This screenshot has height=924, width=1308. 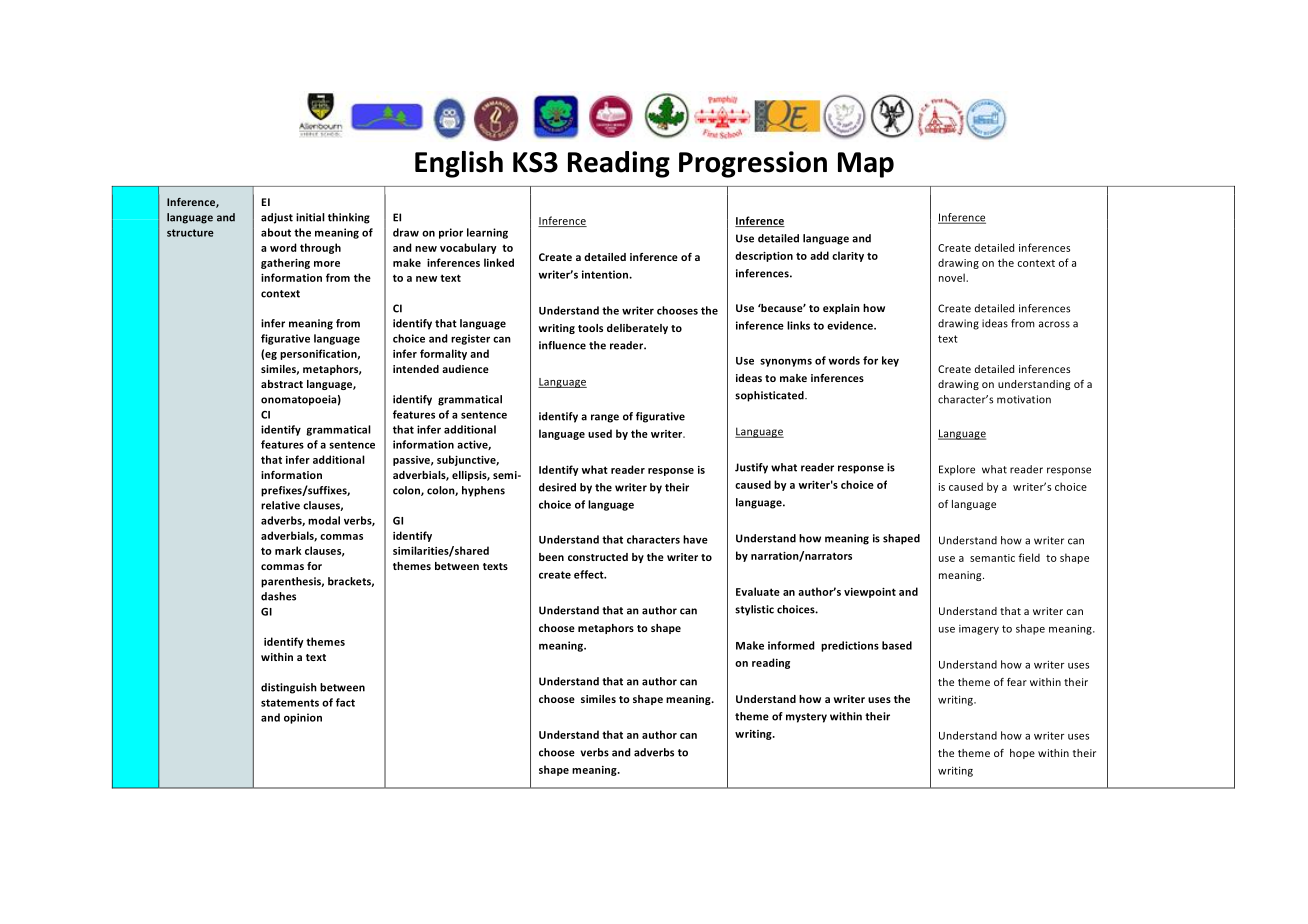 I want to click on opinion, so click(x=303, y=718).
